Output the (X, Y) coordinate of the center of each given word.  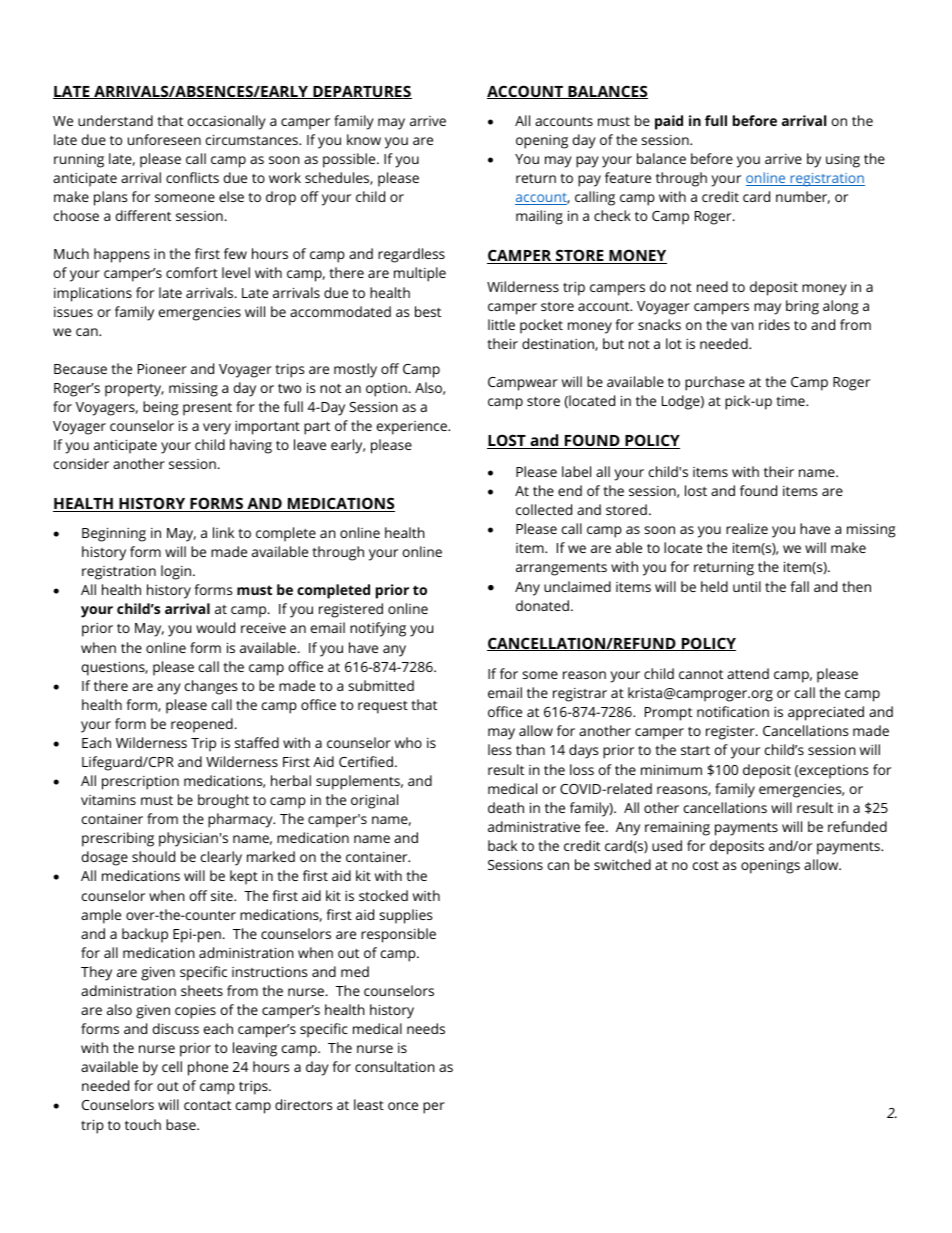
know (364, 139)
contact (207, 1105)
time (791, 401)
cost (706, 865)
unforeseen (164, 139)
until (747, 586)
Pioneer (162, 368)
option (386, 390)
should (153, 856)
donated (542, 605)
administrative (534, 826)
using (843, 161)
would (215, 627)
